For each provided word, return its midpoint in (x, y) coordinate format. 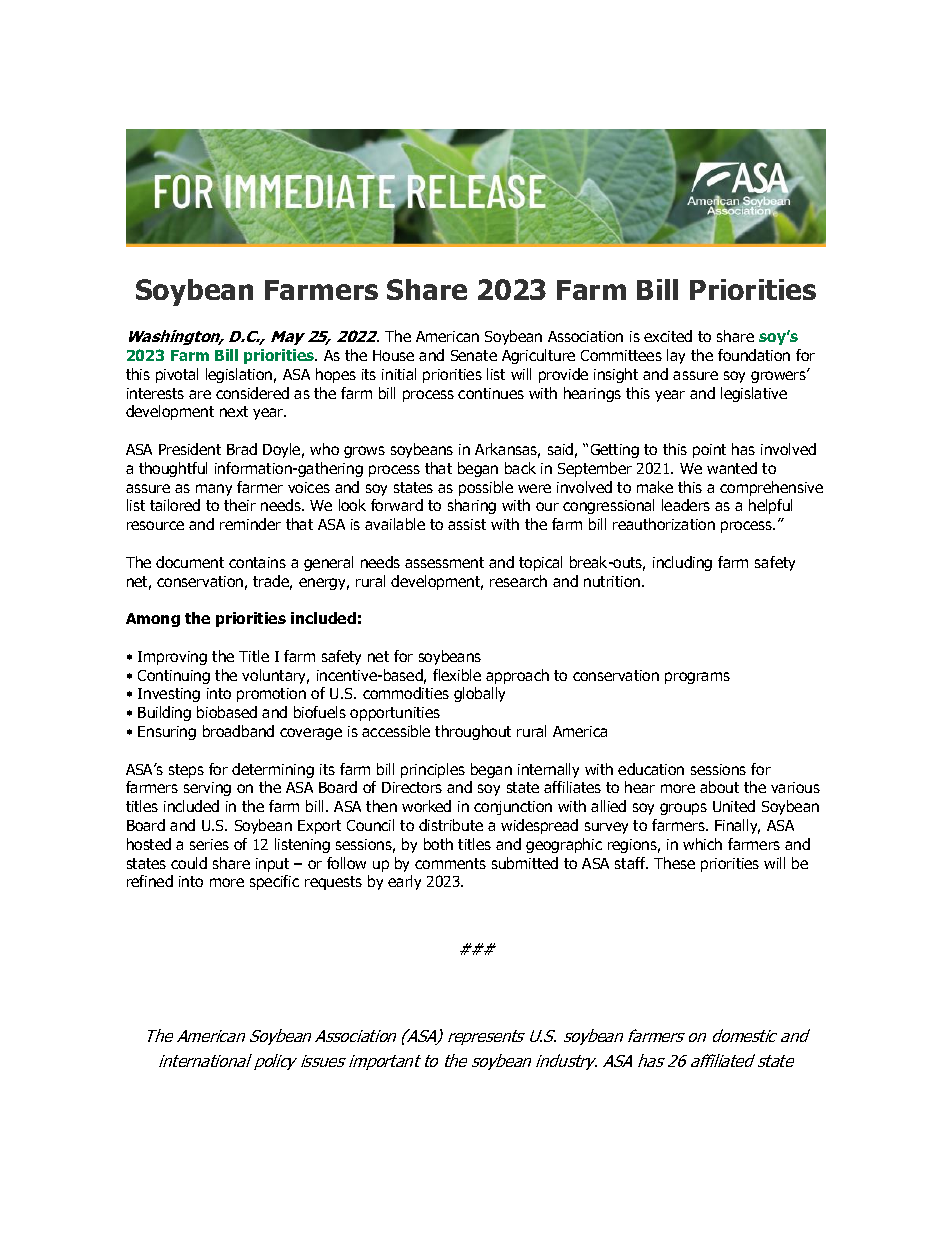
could (189, 863)
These (674, 863)
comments (450, 863)
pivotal (177, 375)
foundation (754, 355)
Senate (474, 355)
